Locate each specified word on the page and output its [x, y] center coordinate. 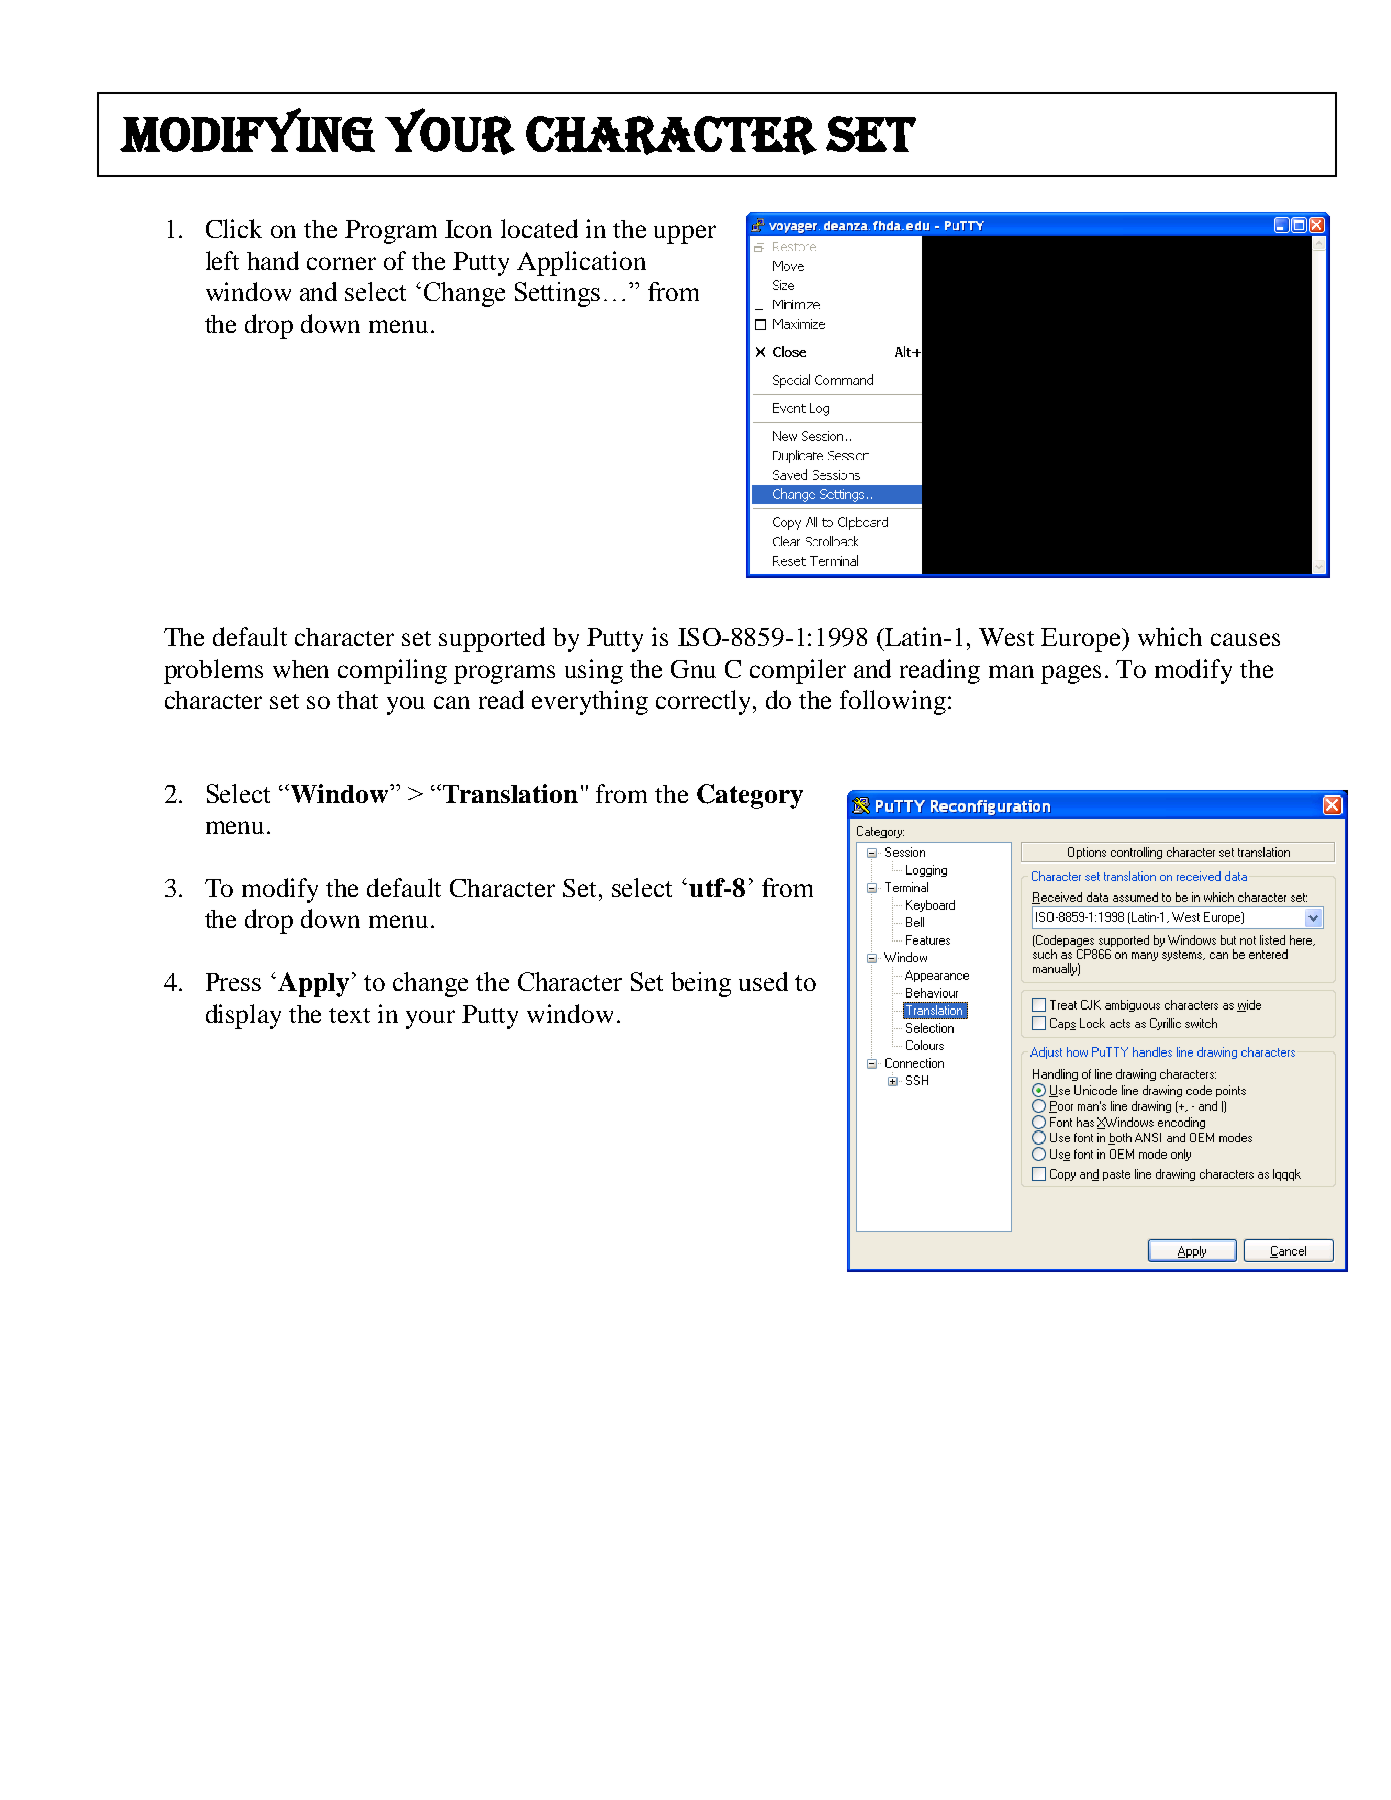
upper [685, 234]
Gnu [693, 669]
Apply [313, 984]
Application [581, 263]
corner [341, 263]
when [301, 669]
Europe [1082, 640]
